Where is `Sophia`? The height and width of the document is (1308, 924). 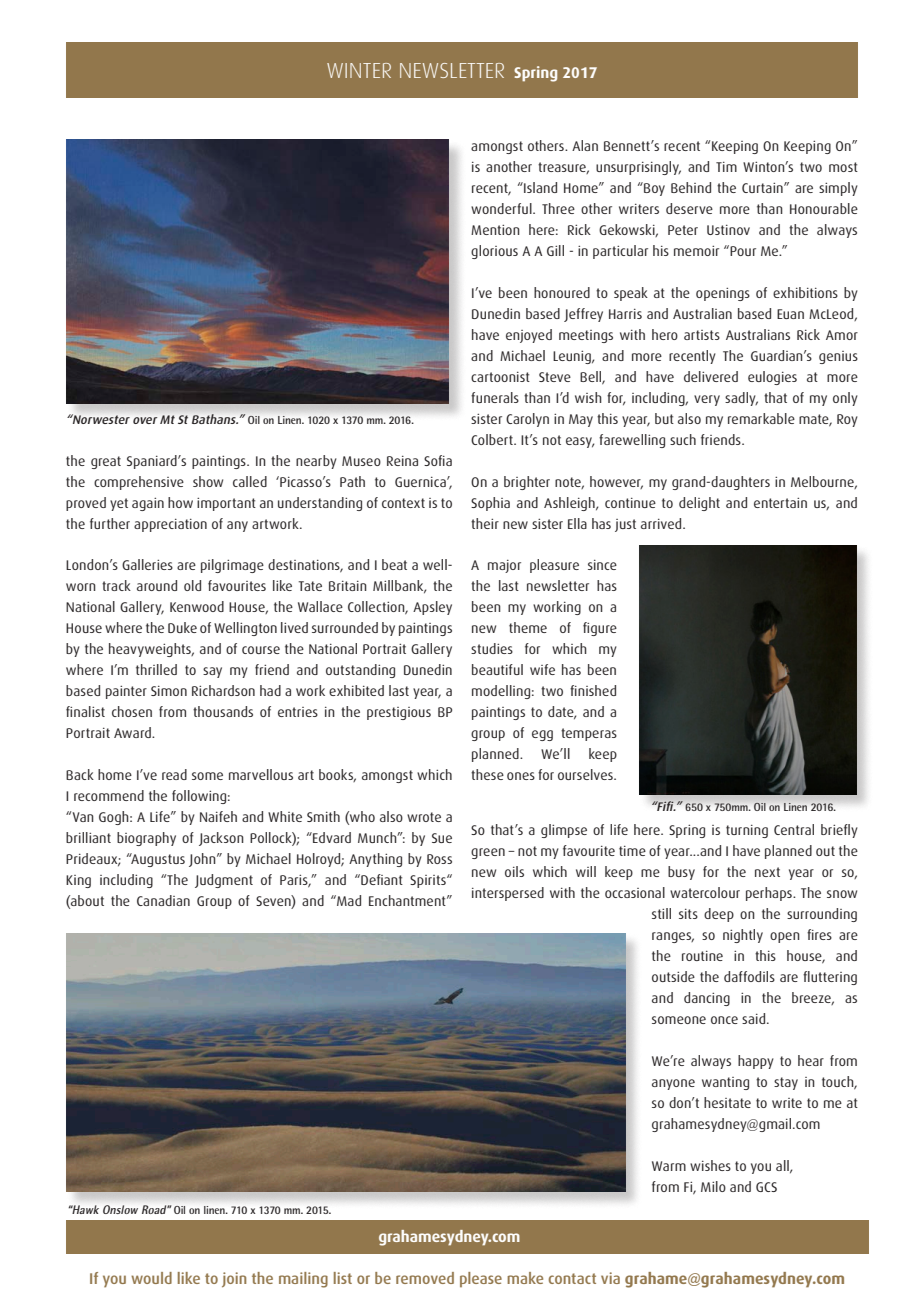 Sophia is located at coordinates (490, 504).
